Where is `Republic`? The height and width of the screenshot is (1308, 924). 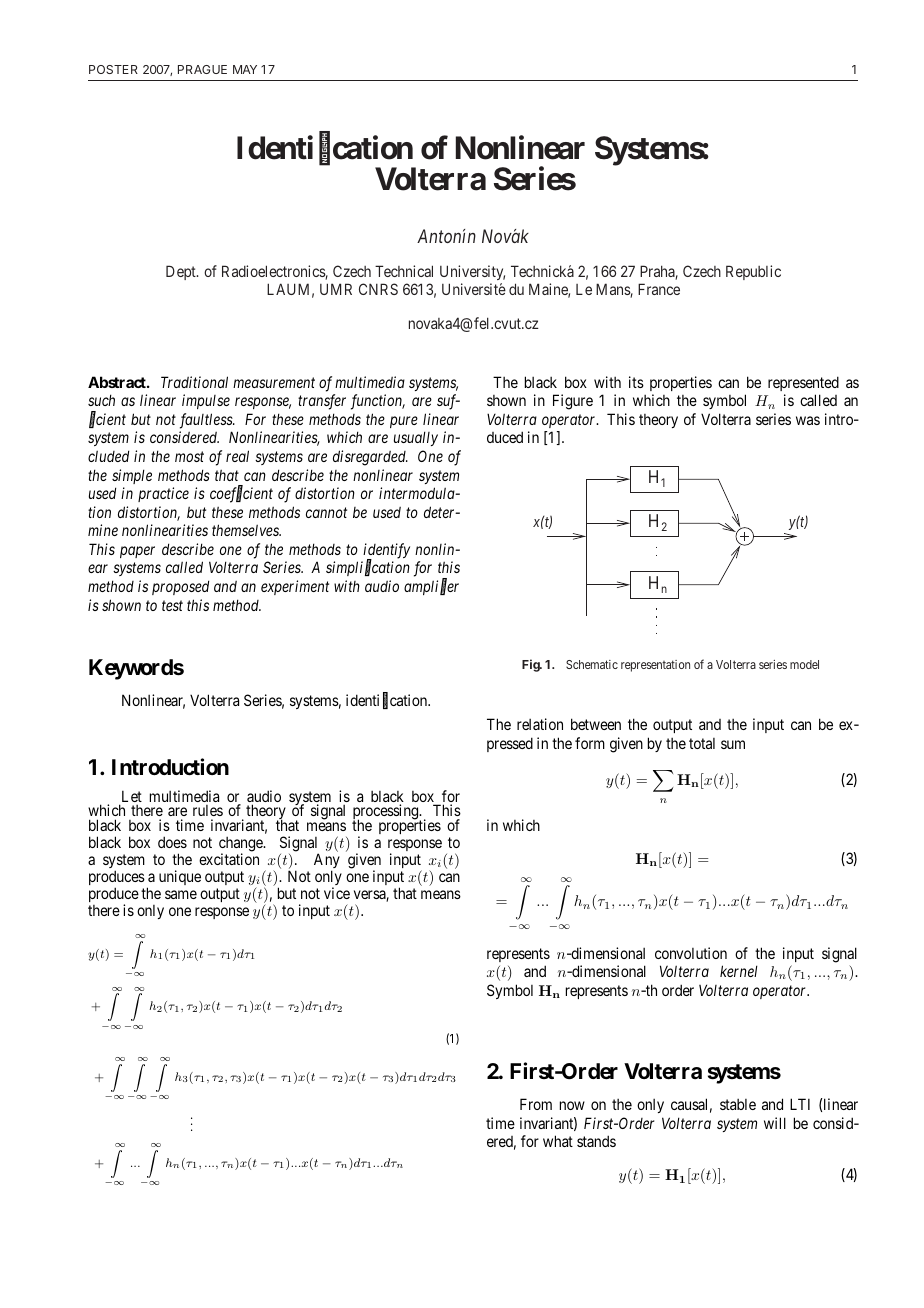 Republic is located at coordinates (753, 272).
